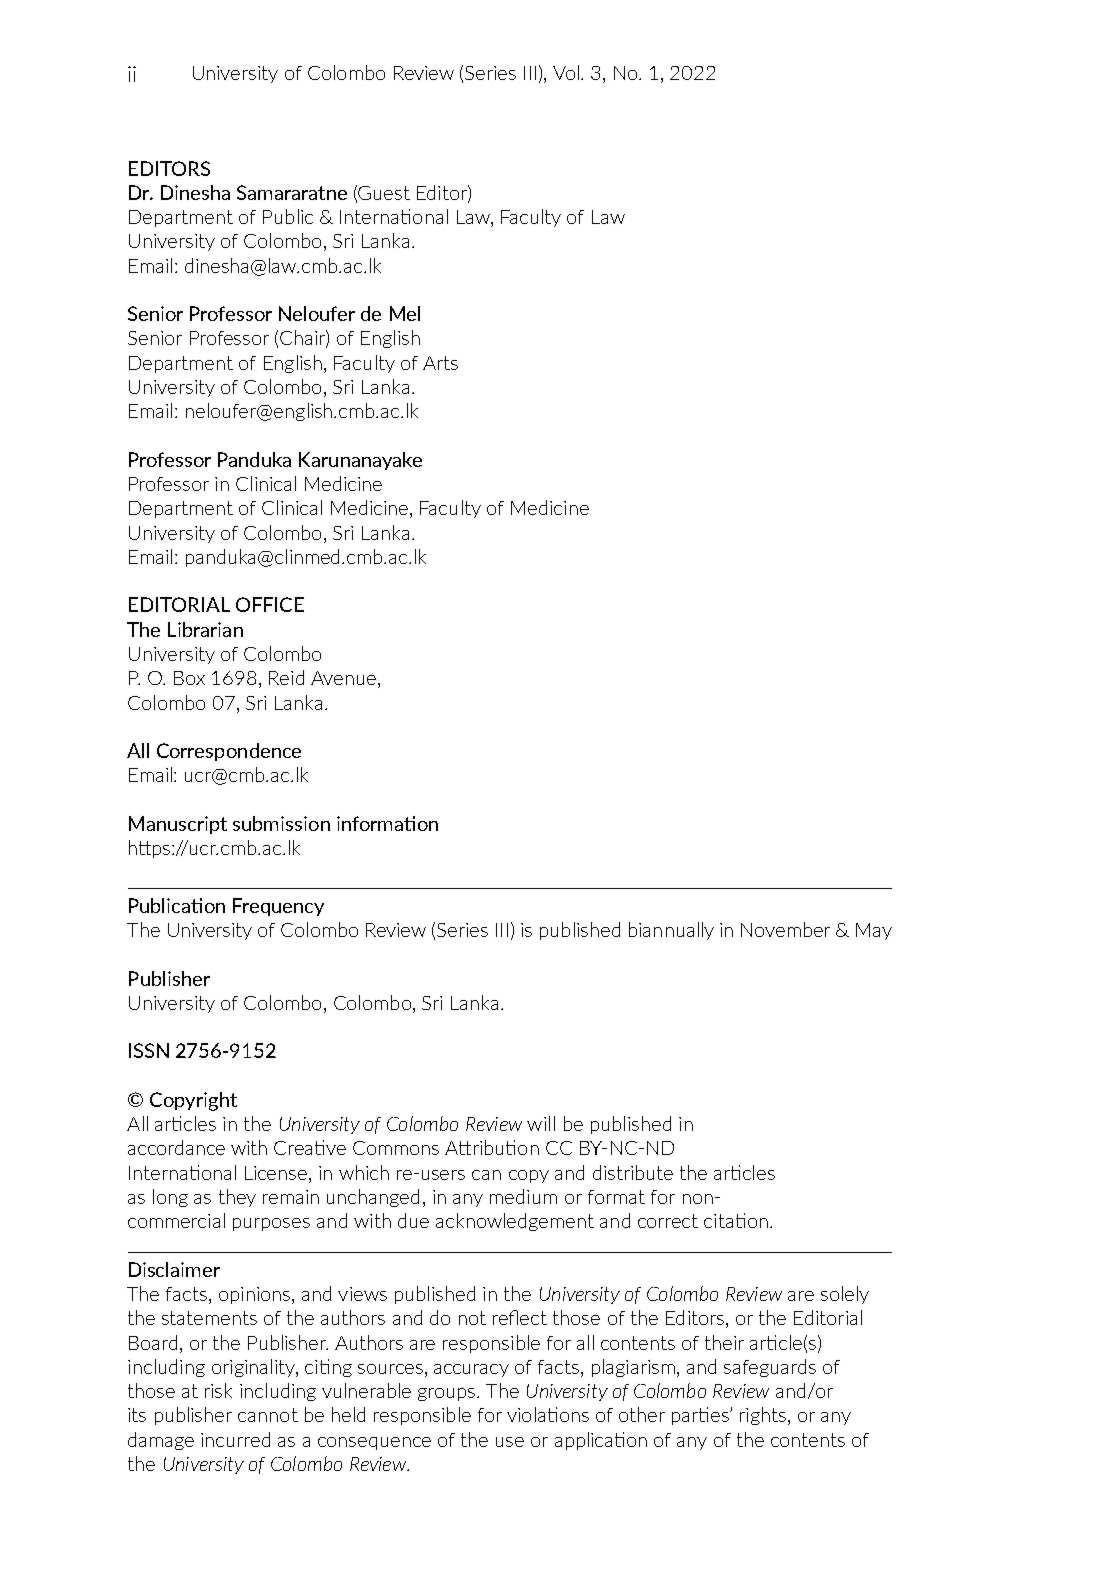 This page has width=1109, height=1580. What do you see at coordinates (440, 363) in the page?
I see `Arts` at bounding box center [440, 363].
